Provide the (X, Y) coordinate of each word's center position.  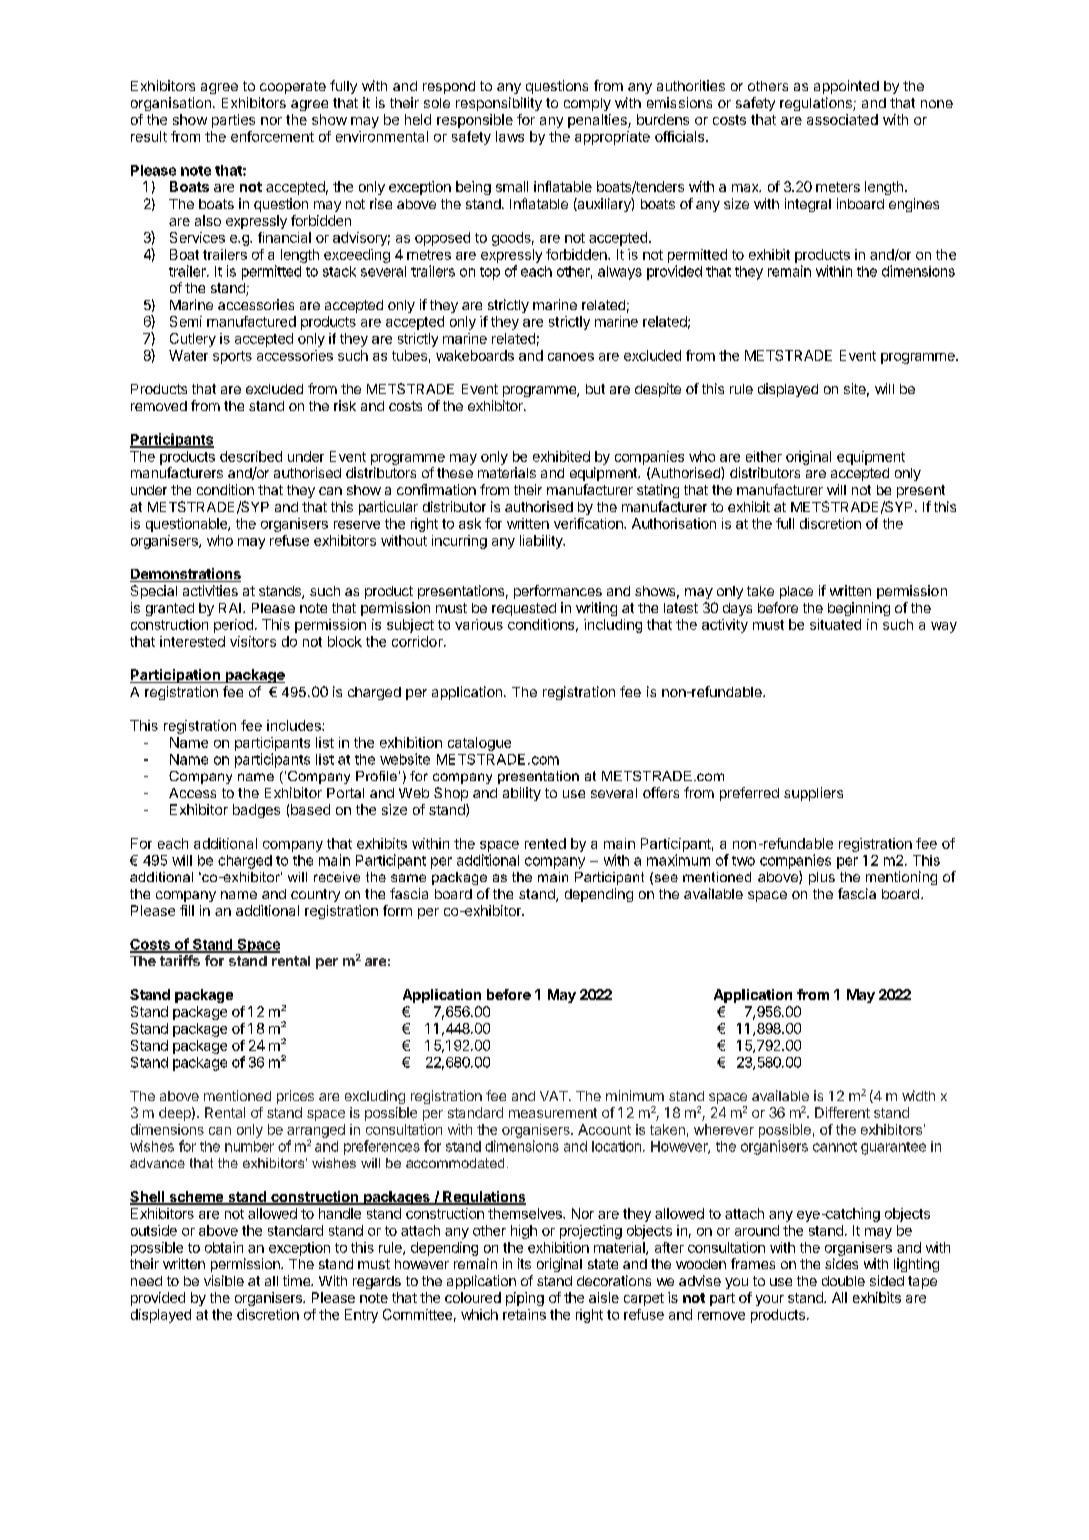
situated (835, 624)
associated (842, 119)
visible (224, 1280)
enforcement (272, 136)
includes (295, 725)
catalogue (479, 744)
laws (510, 136)
